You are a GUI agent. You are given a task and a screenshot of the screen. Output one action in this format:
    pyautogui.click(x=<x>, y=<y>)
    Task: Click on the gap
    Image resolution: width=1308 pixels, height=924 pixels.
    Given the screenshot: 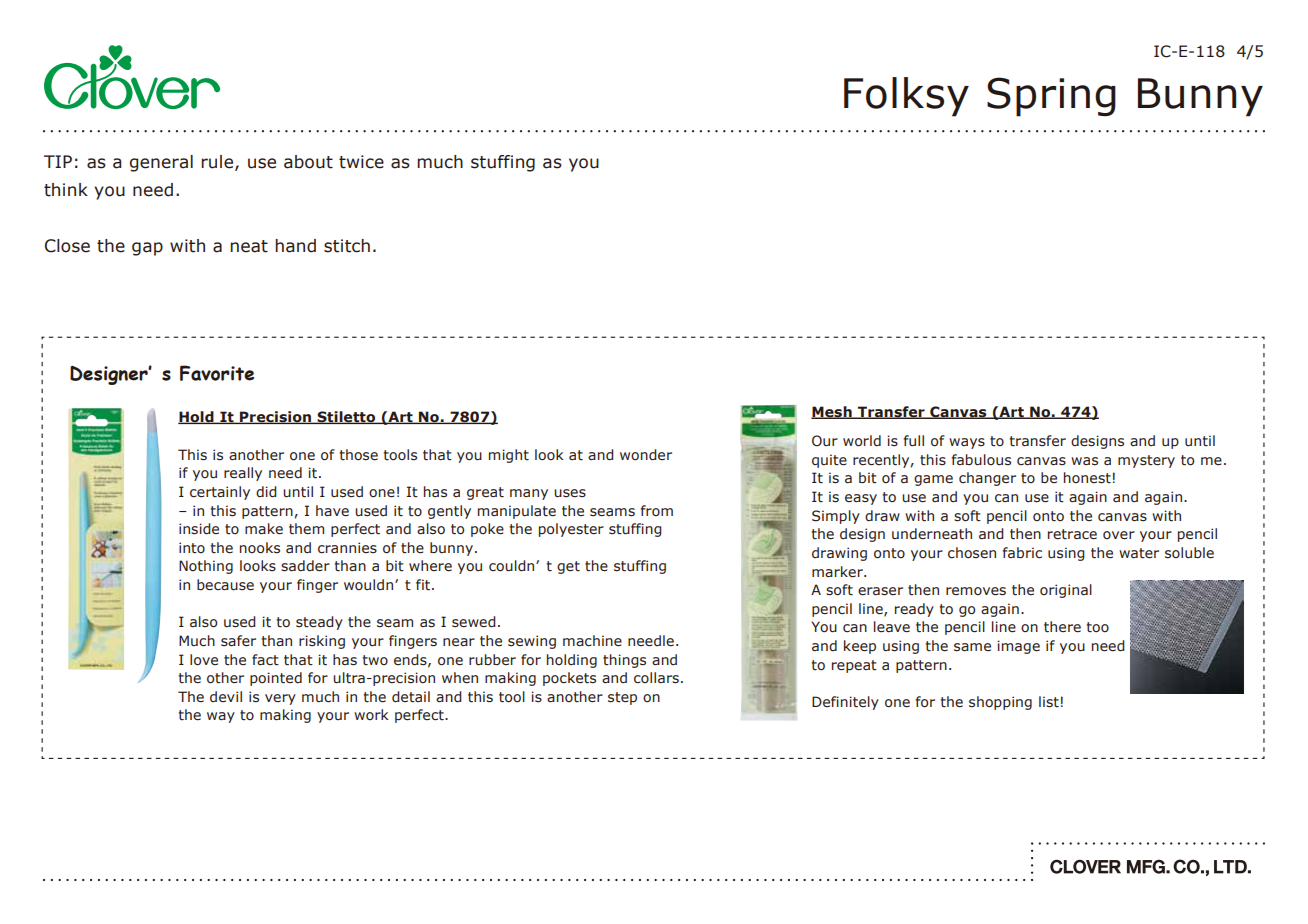 What is the action you would take?
    pyautogui.click(x=147, y=249)
